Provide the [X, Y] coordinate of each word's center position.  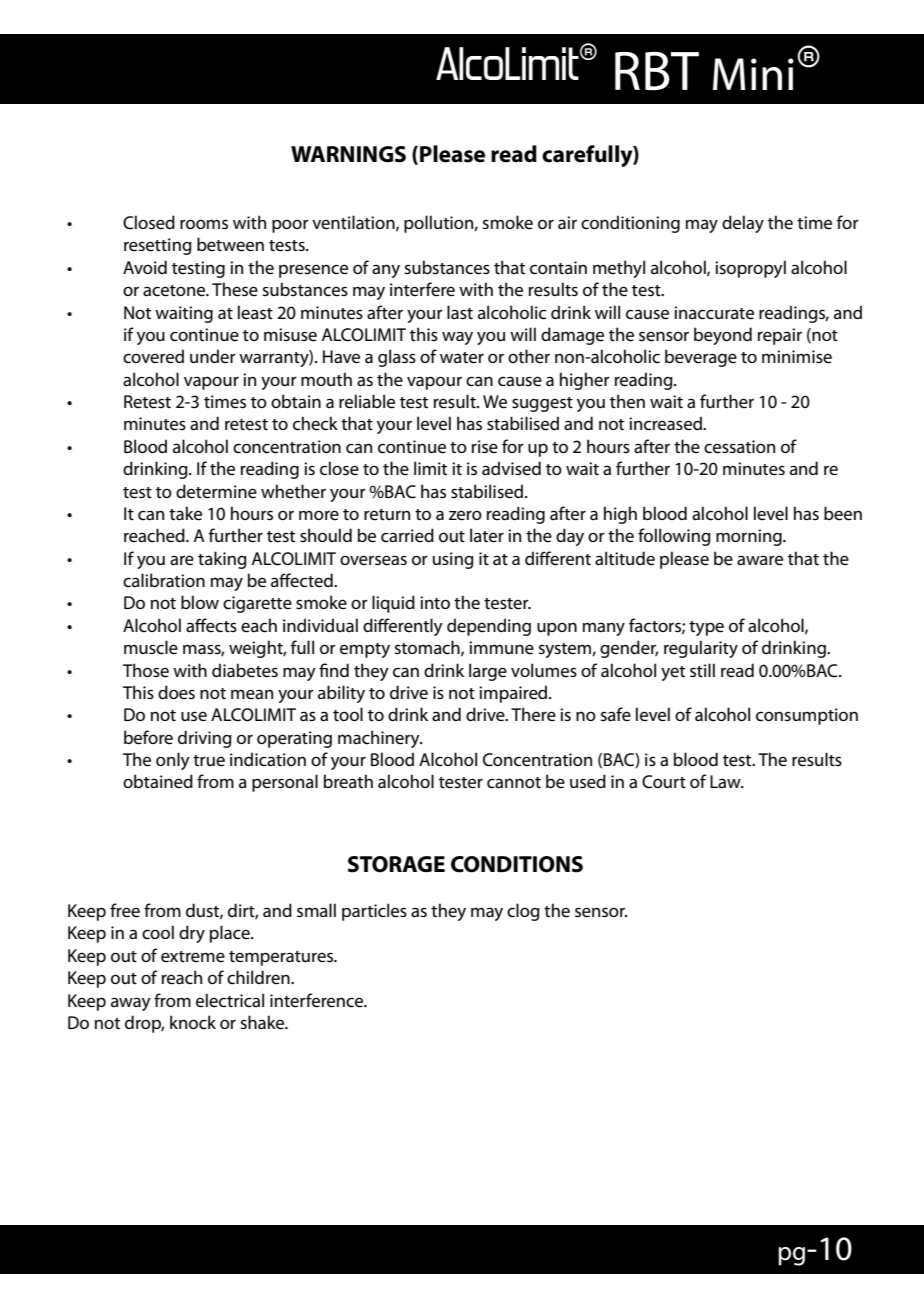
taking [222, 560]
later [487, 535]
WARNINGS [348, 154]
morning [750, 537]
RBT [657, 71]
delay [743, 224]
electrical [230, 1000]
